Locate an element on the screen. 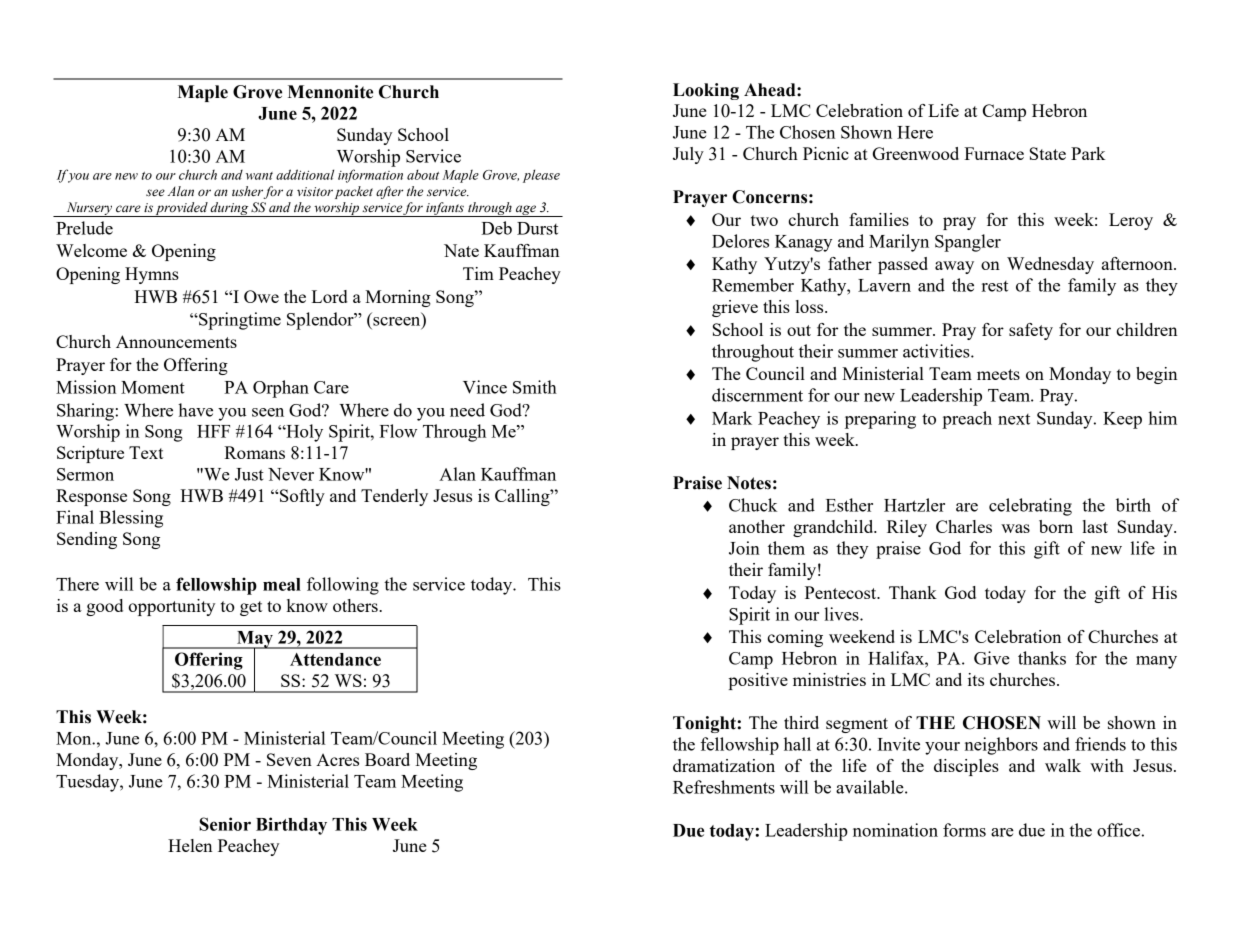 This screenshot has width=1233, height=952. Just is located at coordinates (249, 474).
